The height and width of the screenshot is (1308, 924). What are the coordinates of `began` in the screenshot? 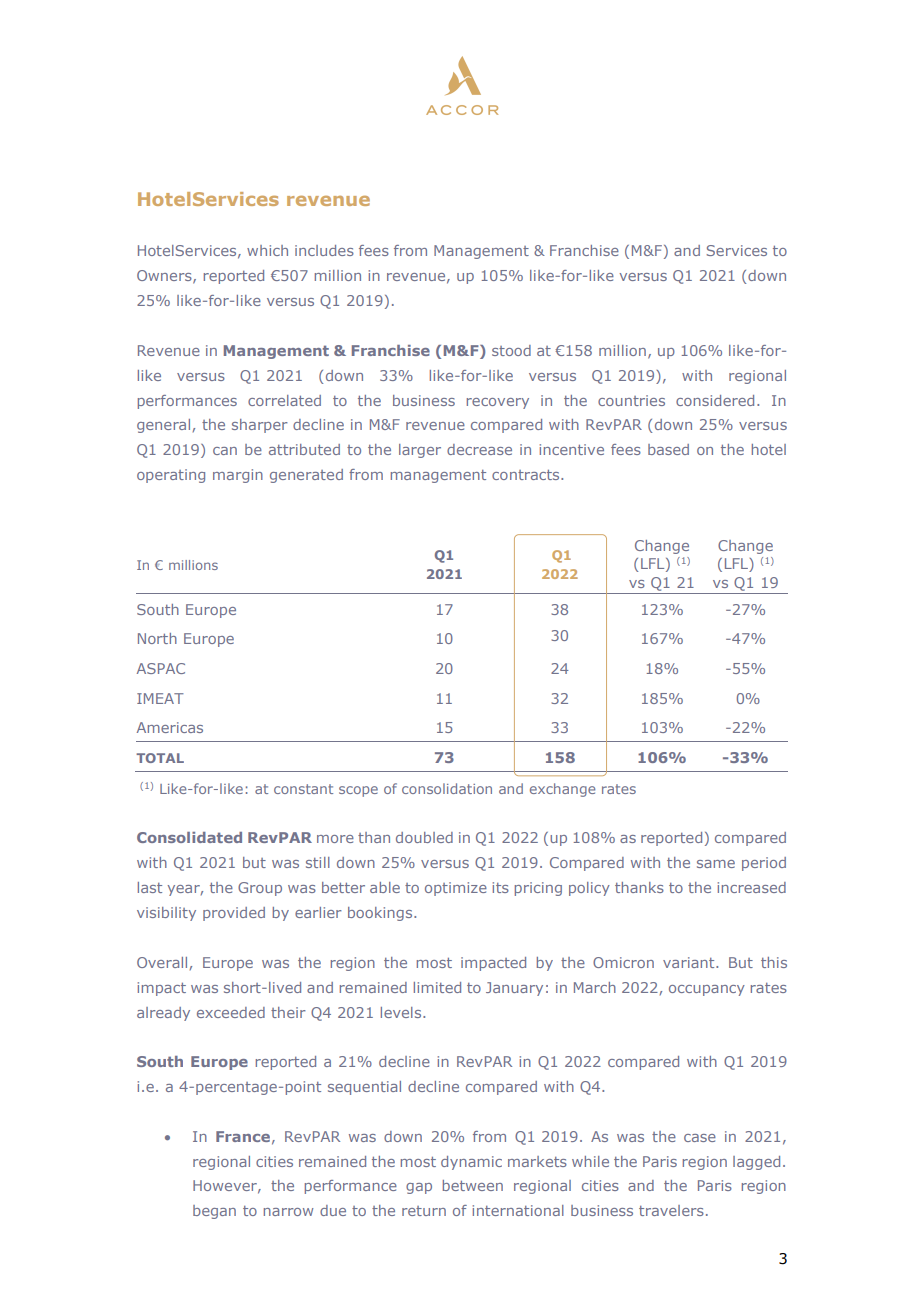 It's located at (214, 1212).
